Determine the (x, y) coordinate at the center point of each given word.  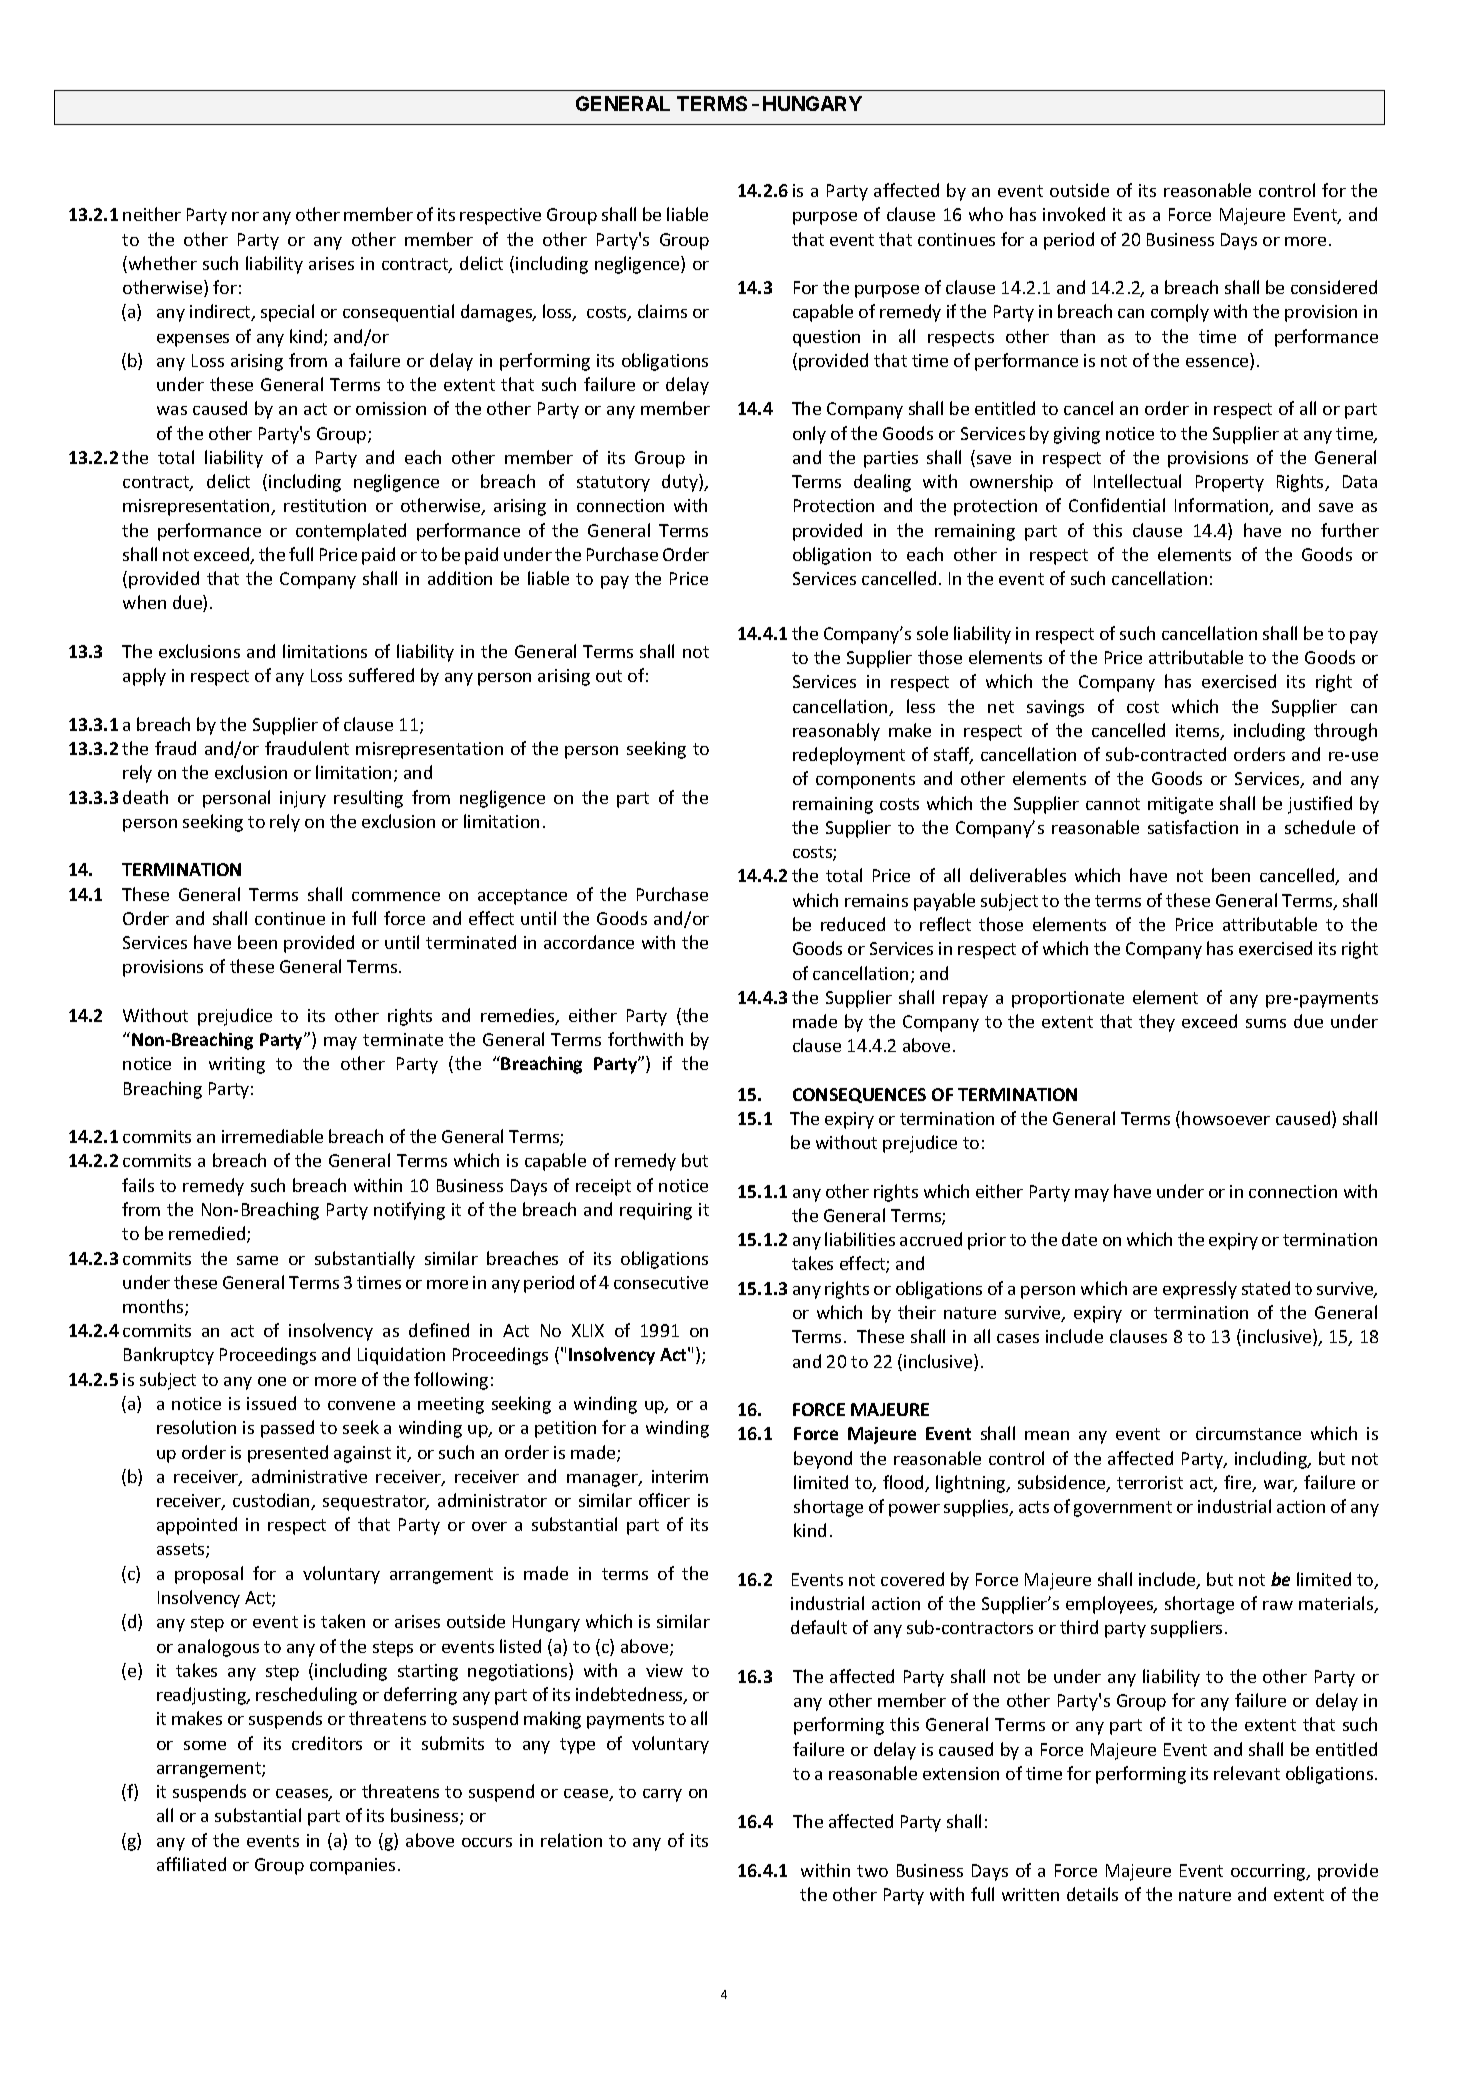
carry (662, 1795)
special (287, 313)
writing (237, 1065)
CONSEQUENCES (859, 1095)
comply (1180, 313)
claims (662, 311)
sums (1266, 1023)
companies (352, 1866)
